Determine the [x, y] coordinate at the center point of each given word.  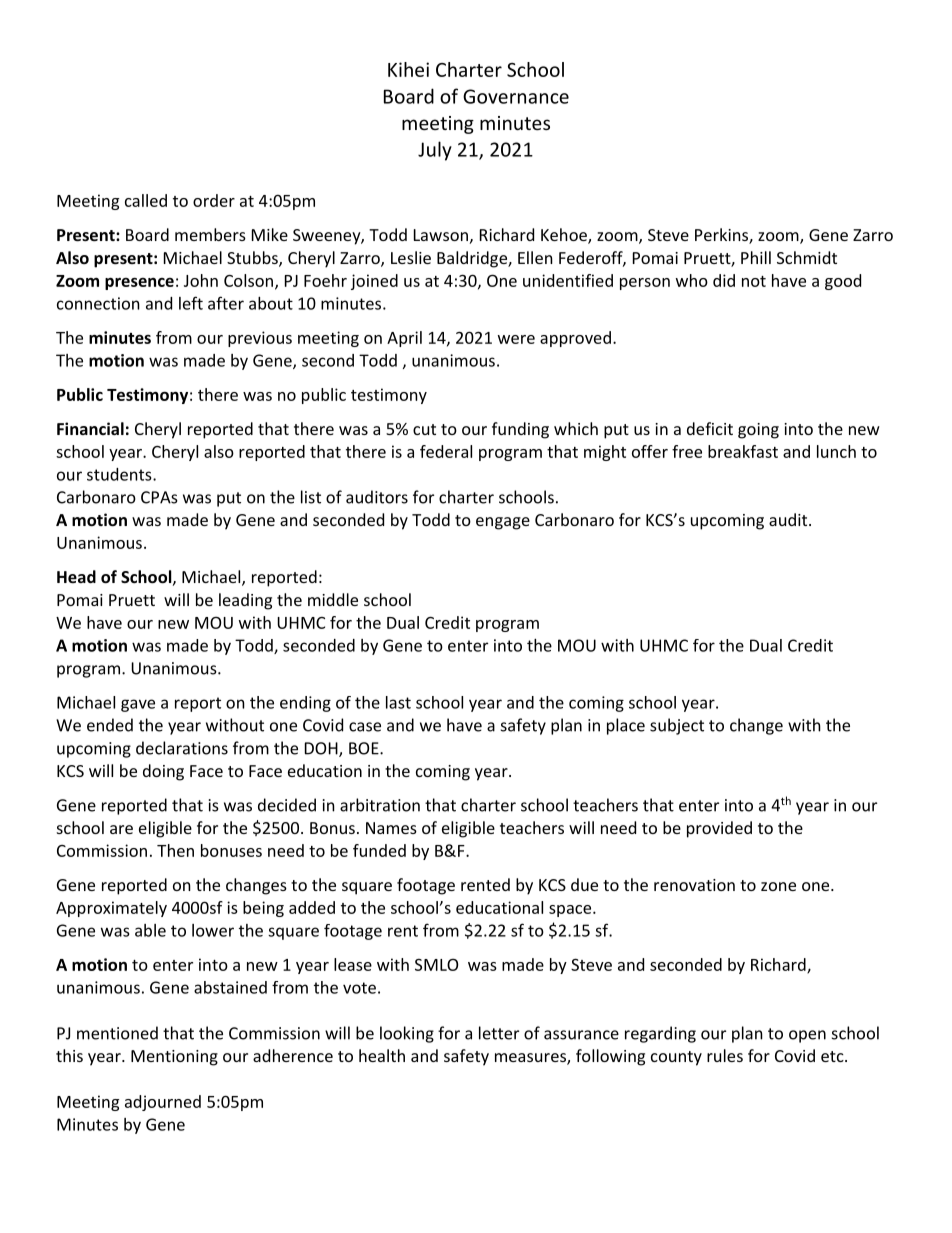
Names [391, 828]
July [435, 151]
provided [719, 829]
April [404, 339]
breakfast [743, 451]
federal [446, 451]
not [754, 281]
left [191, 303]
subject [677, 726]
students [120, 474]
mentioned [117, 1033]
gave [138, 705]
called [146, 200]
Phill [756, 257]
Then [175, 850]
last [398, 702]
